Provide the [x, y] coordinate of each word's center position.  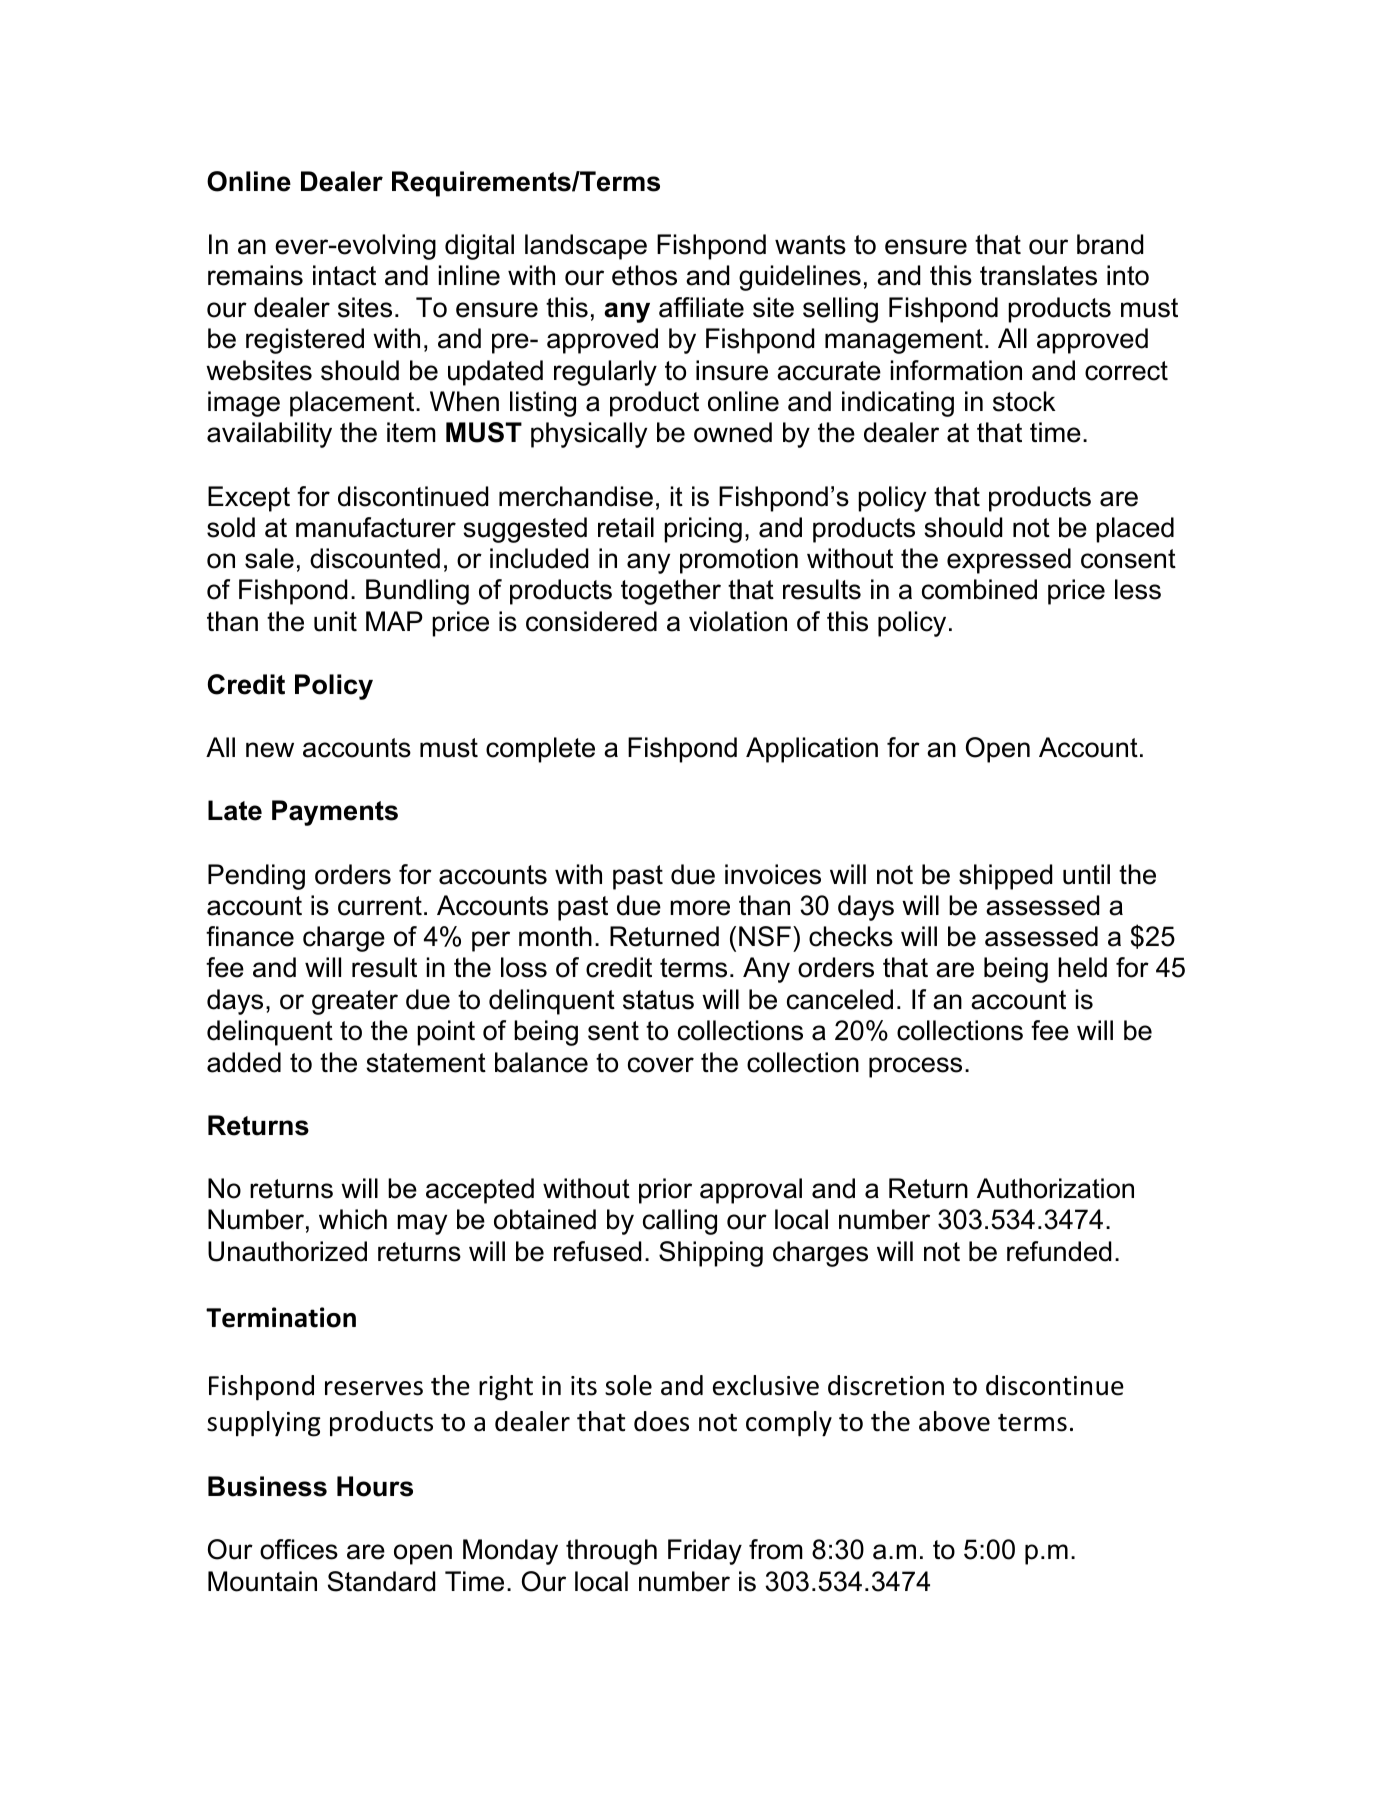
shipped [1005, 877]
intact [344, 275]
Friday [705, 1552]
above [954, 1421]
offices [299, 1549]
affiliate [701, 307]
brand [1110, 244]
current [380, 906]
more [700, 908]
